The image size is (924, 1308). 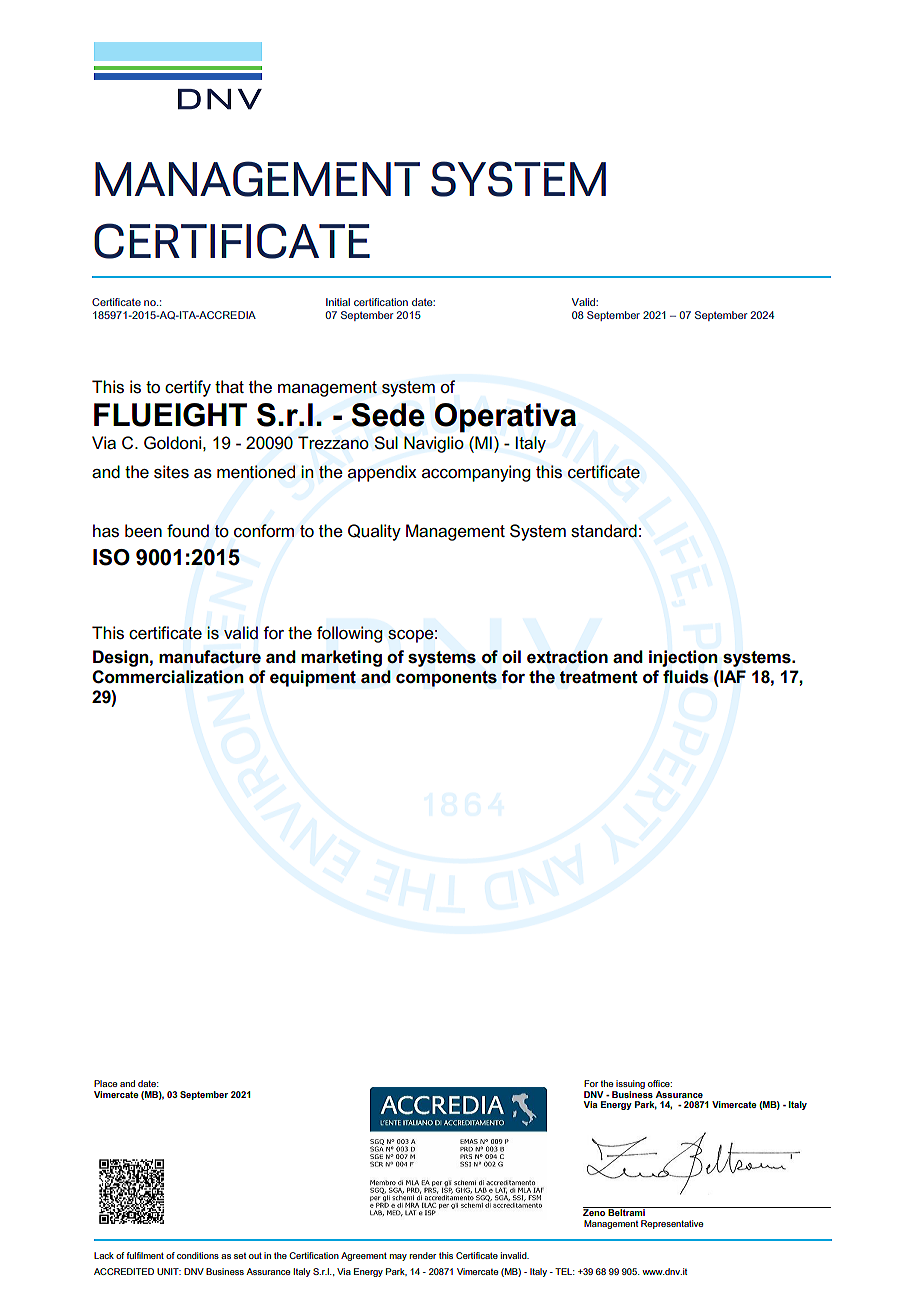 What do you see at coordinates (476, 473) in the image?
I see `accompanying` at bounding box center [476, 473].
